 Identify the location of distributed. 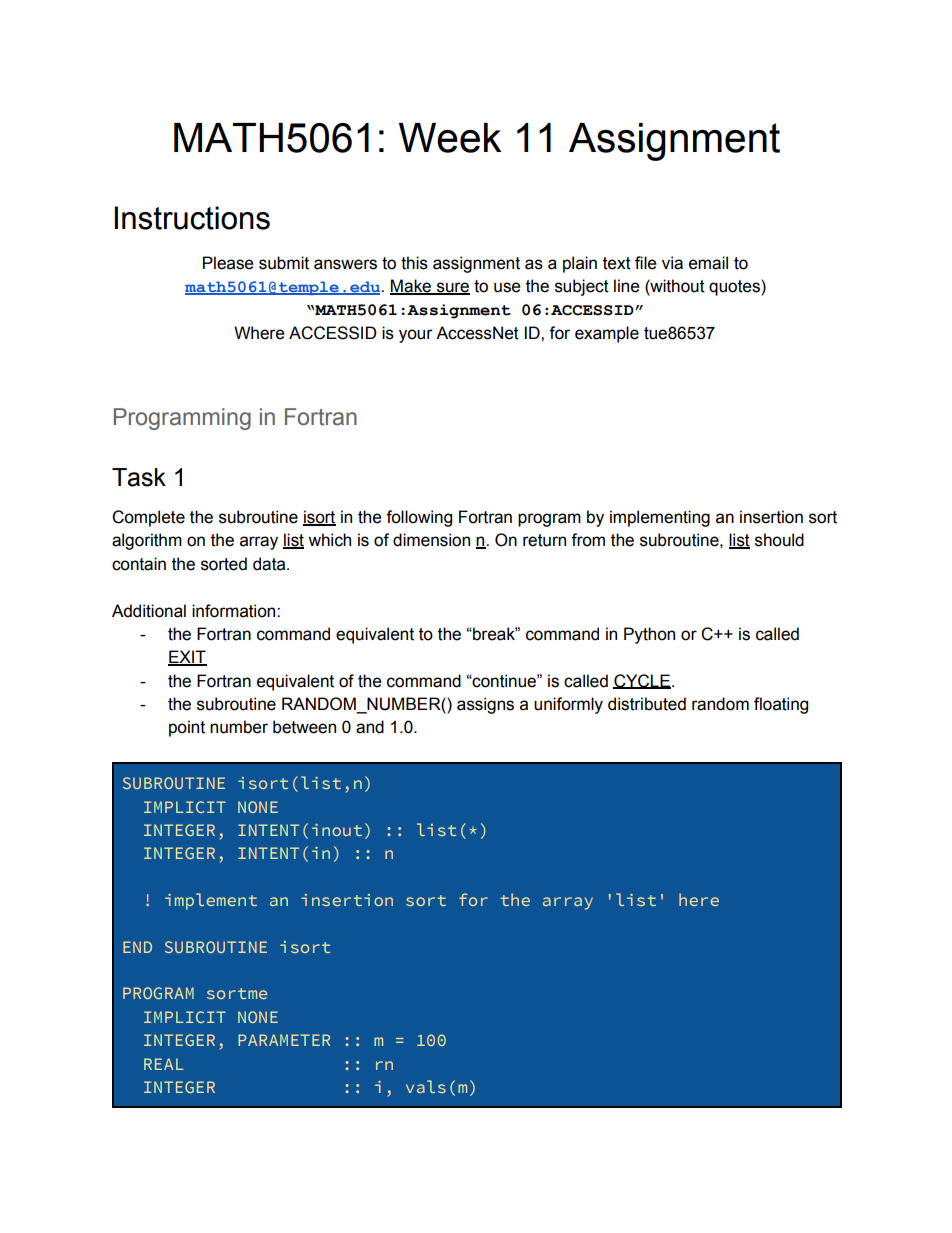
(647, 704).
